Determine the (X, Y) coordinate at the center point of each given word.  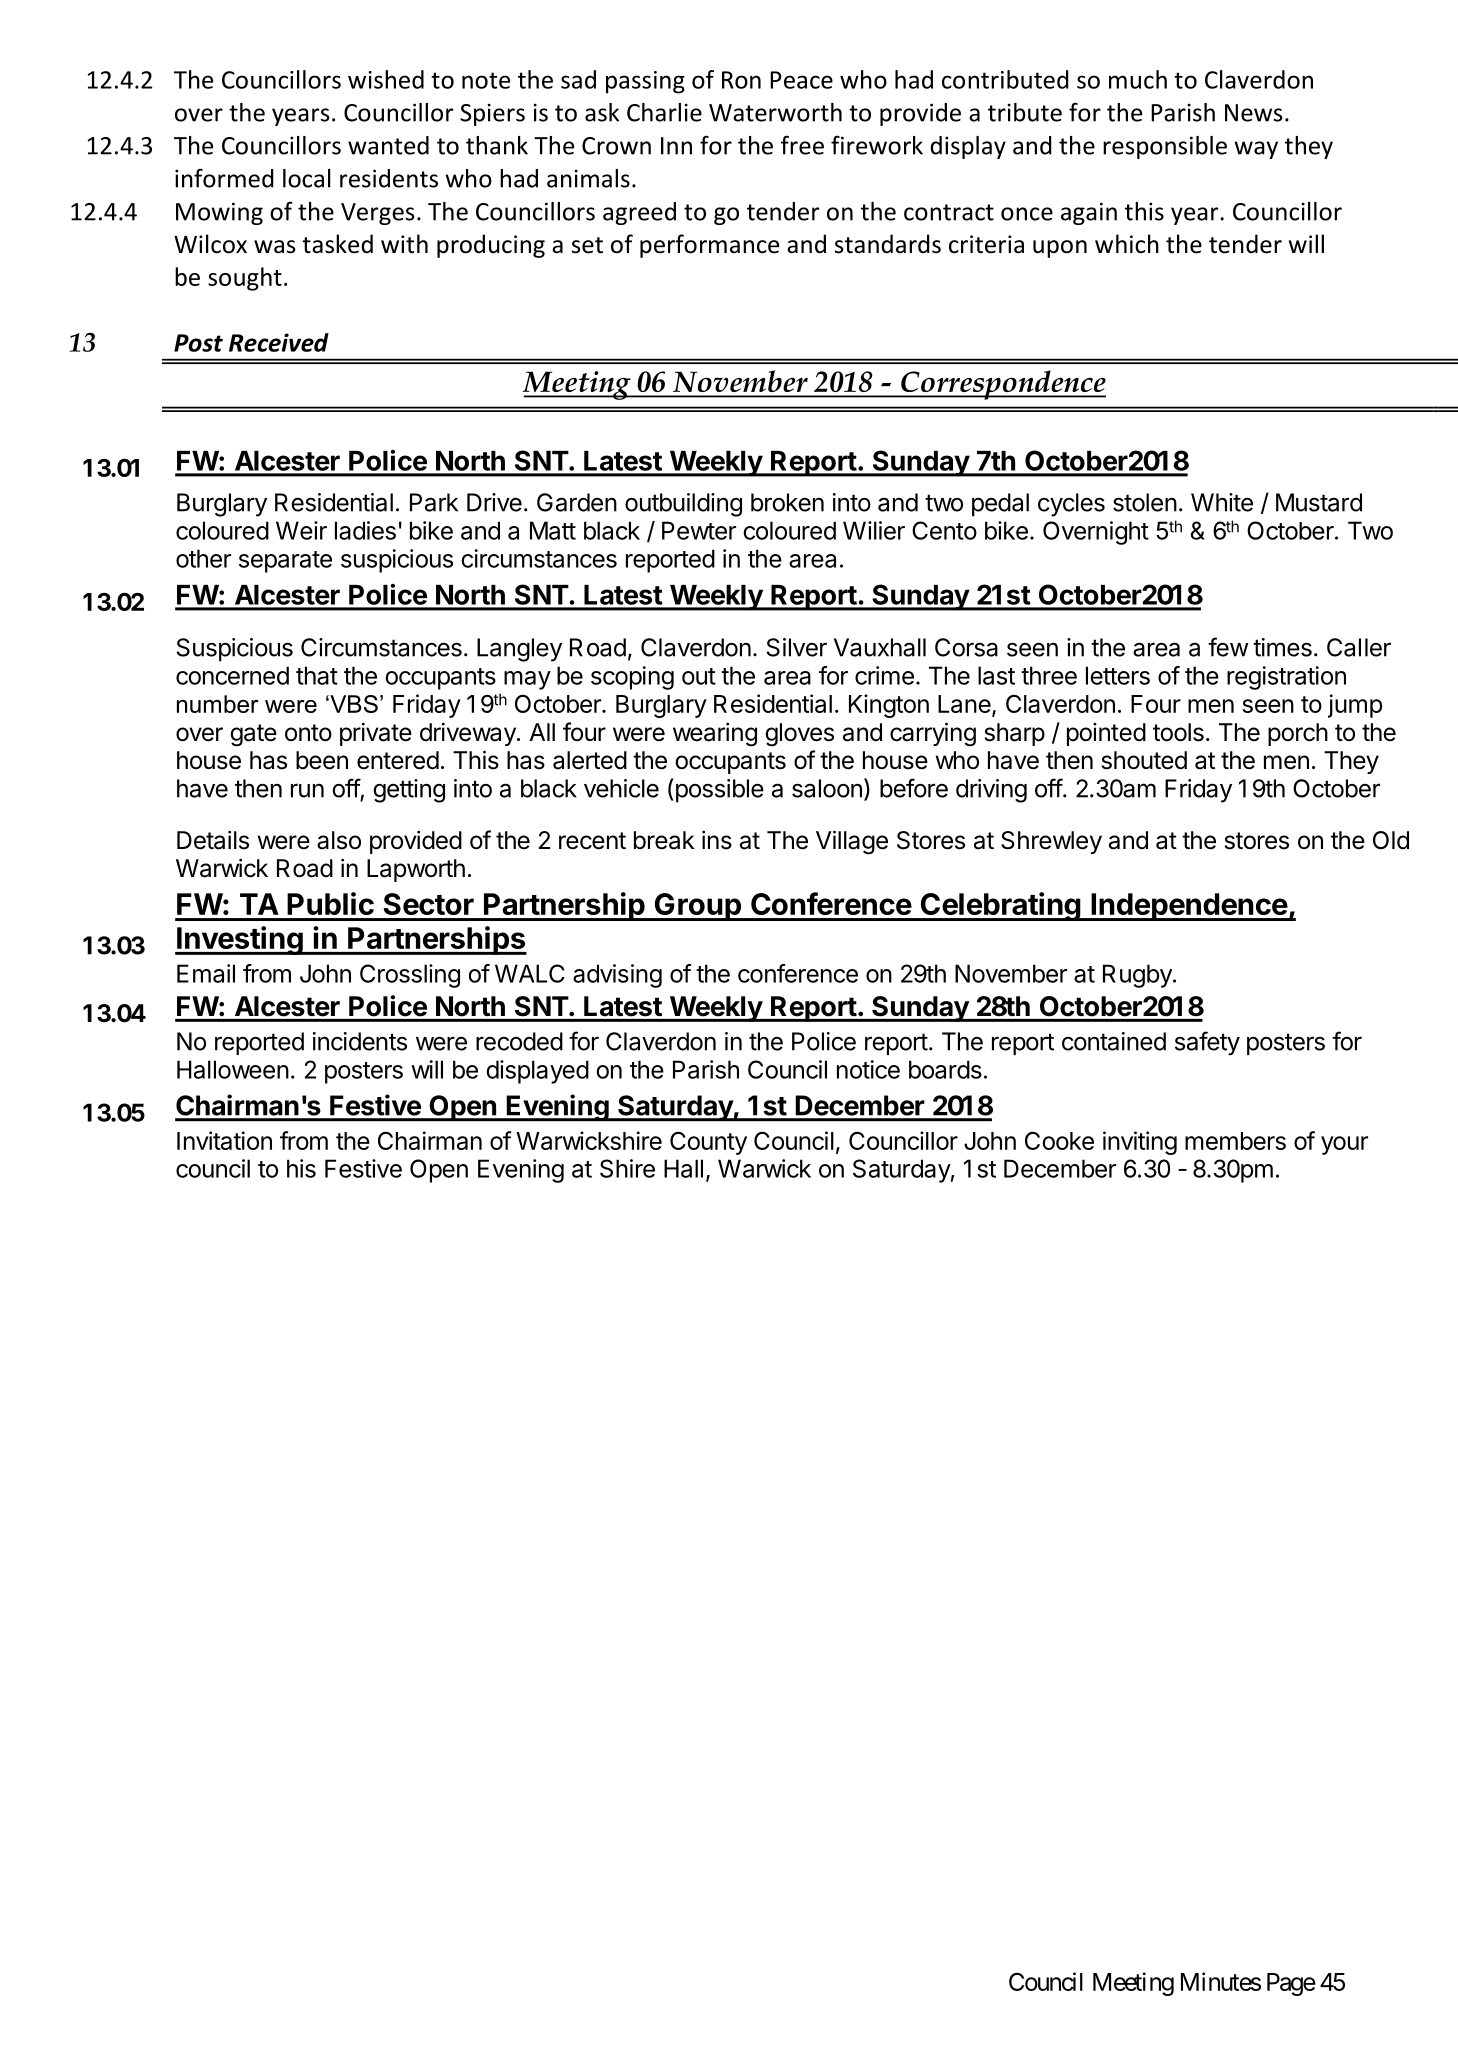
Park (434, 502)
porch (1298, 734)
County (708, 1143)
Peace (801, 80)
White (1222, 502)
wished (386, 79)
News (1254, 113)
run (307, 790)
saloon (827, 788)
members (1235, 1141)
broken (787, 502)
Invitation (224, 1140)
